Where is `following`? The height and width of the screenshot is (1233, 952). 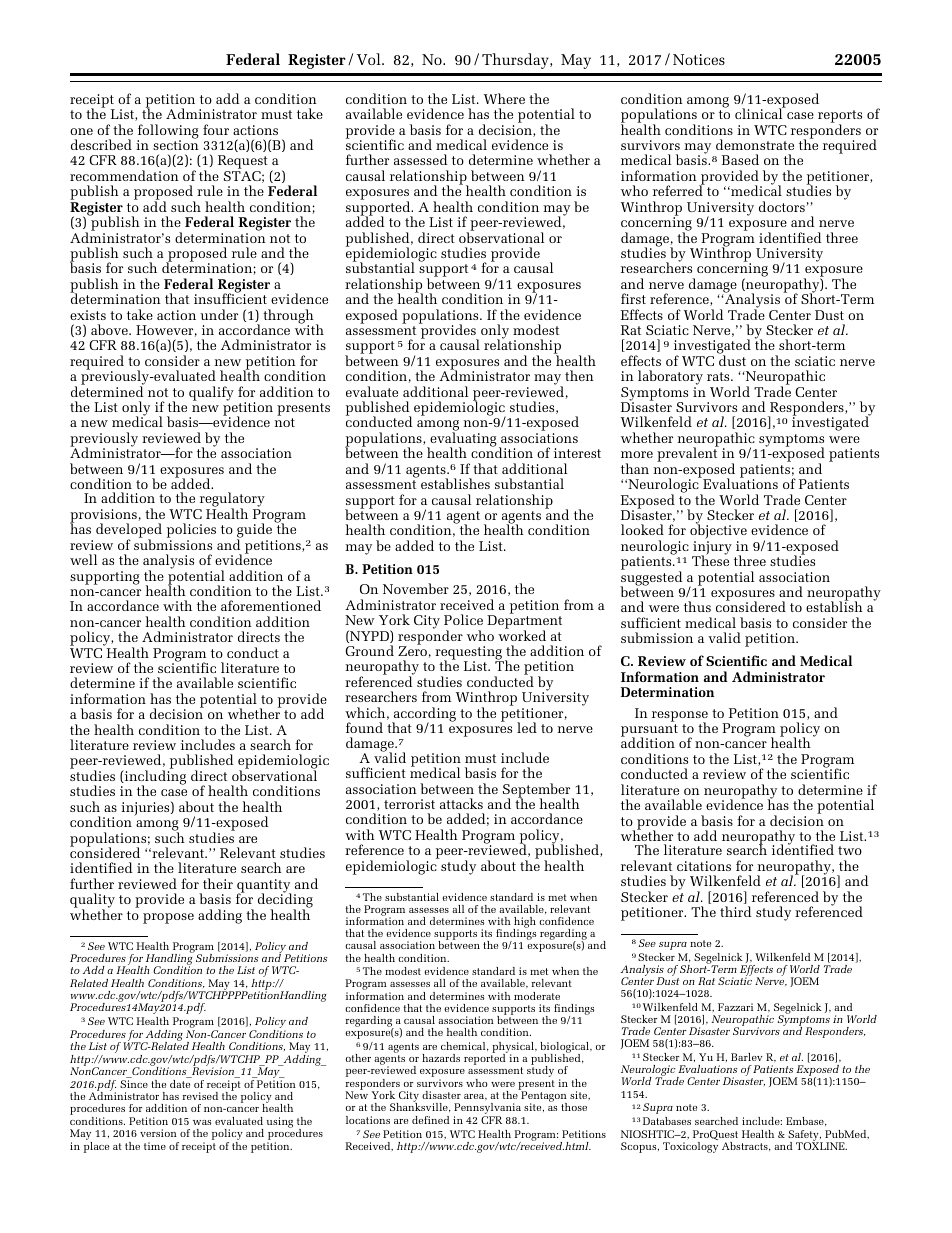 following is located at coordinates (168, 132).
